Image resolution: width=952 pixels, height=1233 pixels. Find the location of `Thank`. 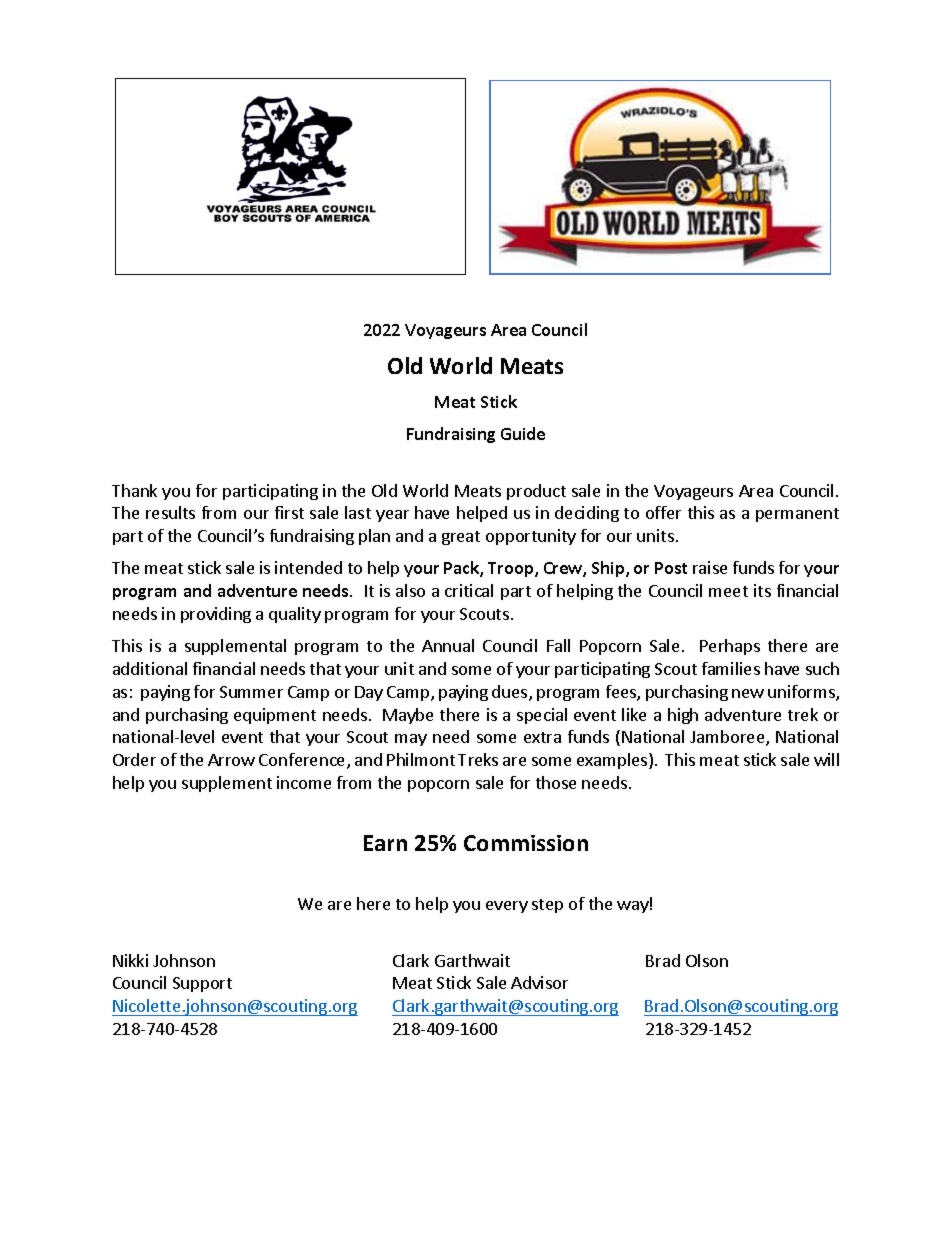

Thank is located at coordinates (134, 490).
